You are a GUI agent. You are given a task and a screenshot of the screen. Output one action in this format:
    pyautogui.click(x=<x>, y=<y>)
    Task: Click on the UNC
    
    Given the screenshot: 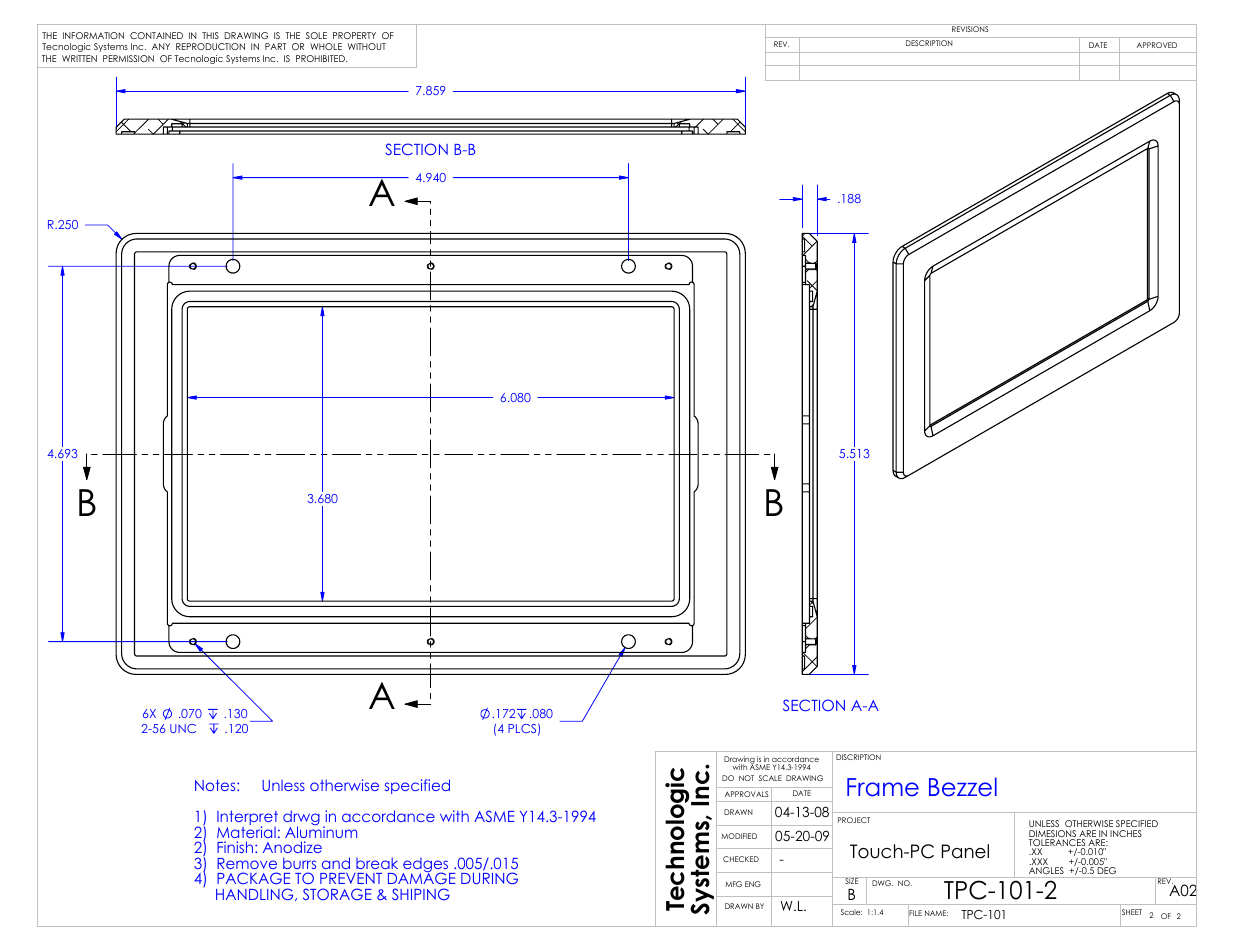 What is the action you would take?
    pyautogui.click(x=183, y=728)
